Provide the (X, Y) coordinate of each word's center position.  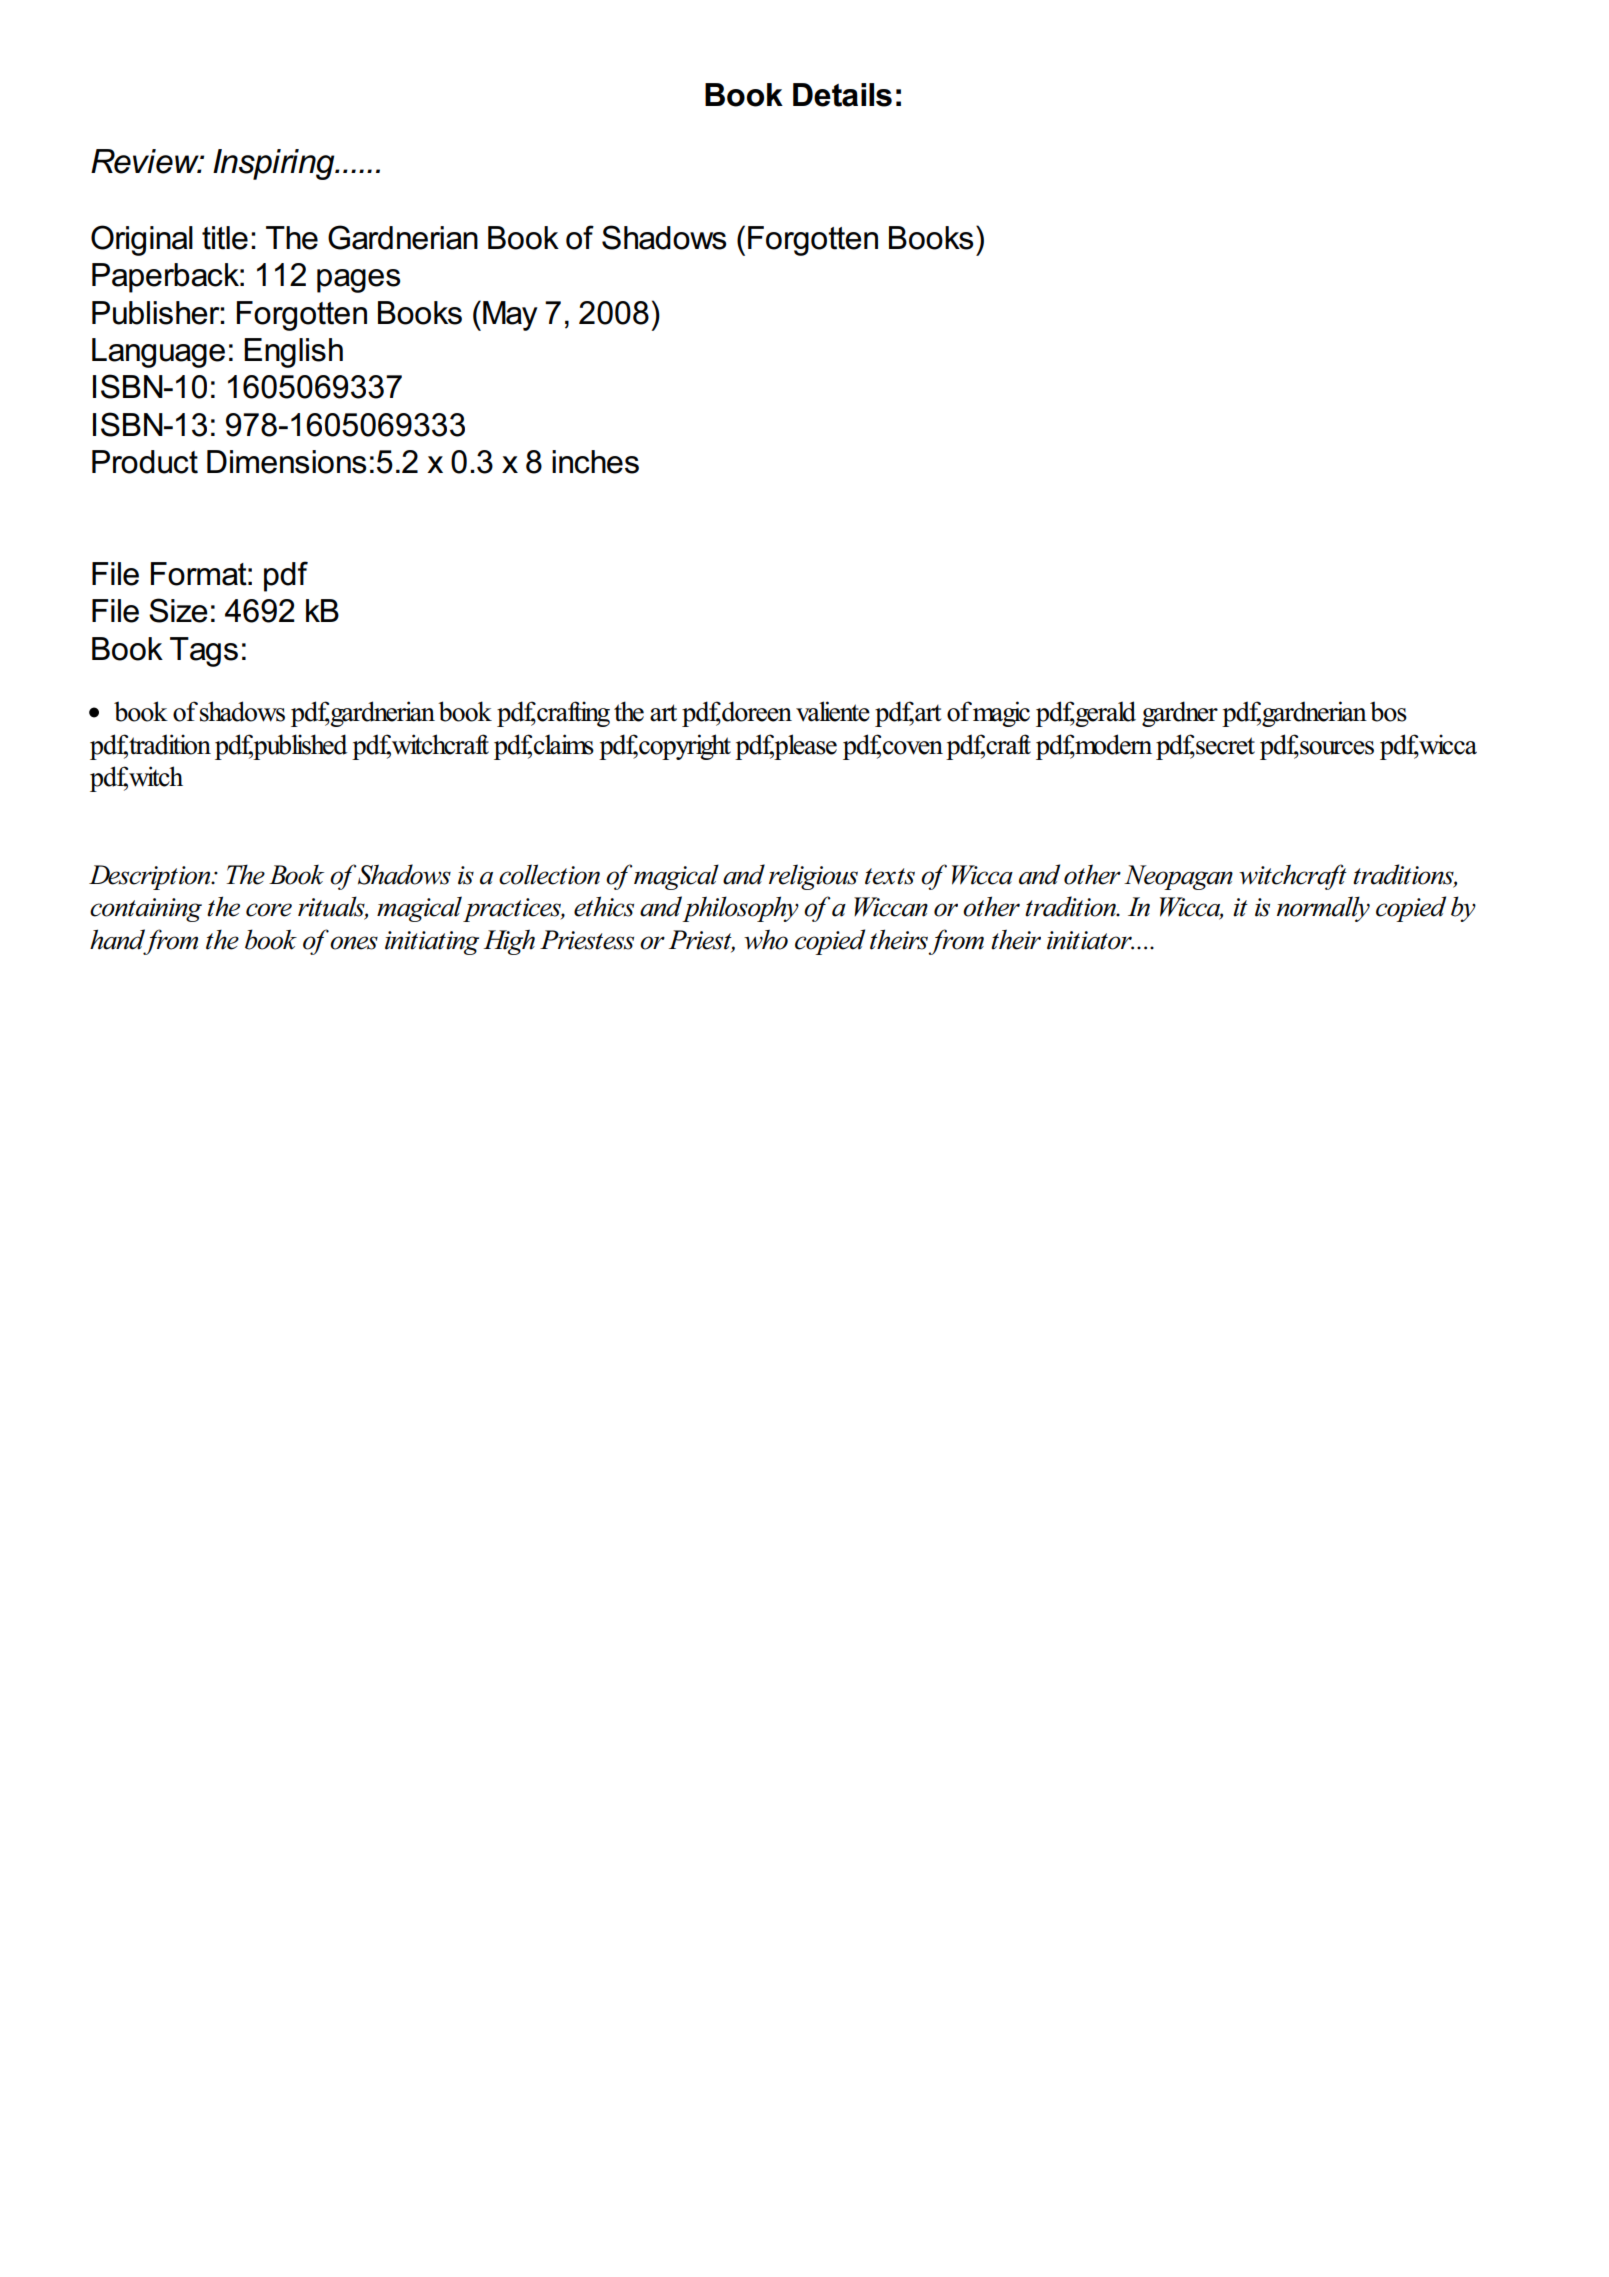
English (293, 353)
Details (842, 95)
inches (595, 462)
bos (1388, 711)
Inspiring (275, 164)
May (510, 316)
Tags (204, 652)
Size (178, 610)
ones (354, 943)
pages (358, 281)
